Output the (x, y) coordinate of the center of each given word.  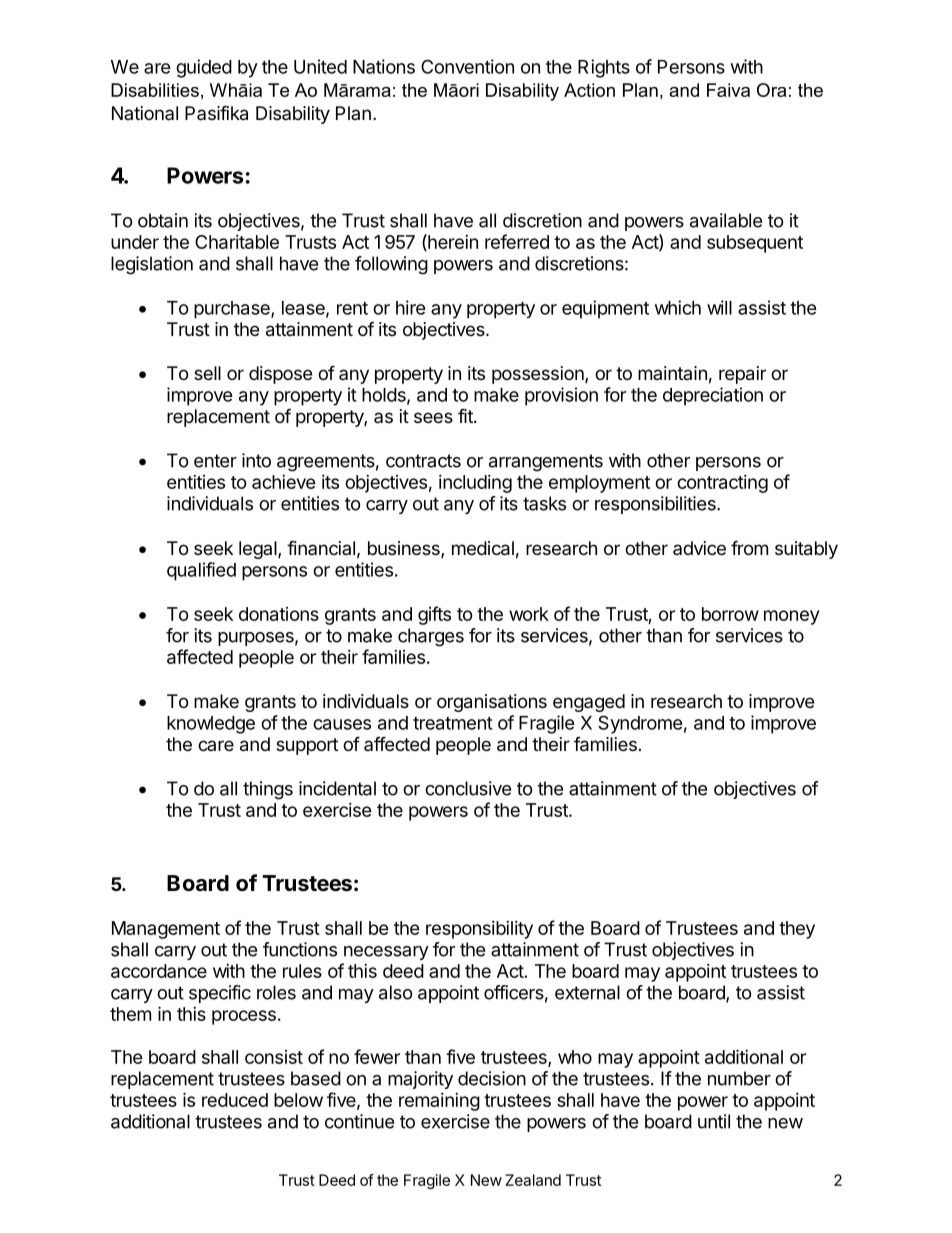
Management (166, 930)
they (797, 930)
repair (742, 375)
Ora (771, 90)
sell (207, 373)
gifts (434, 615)
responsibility (479, 930)
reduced (235, 1100)
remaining (439, 1102)
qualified (201, 571)
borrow (730, 614)
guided (204, 68)
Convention (467, 66)
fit (466, 415)
